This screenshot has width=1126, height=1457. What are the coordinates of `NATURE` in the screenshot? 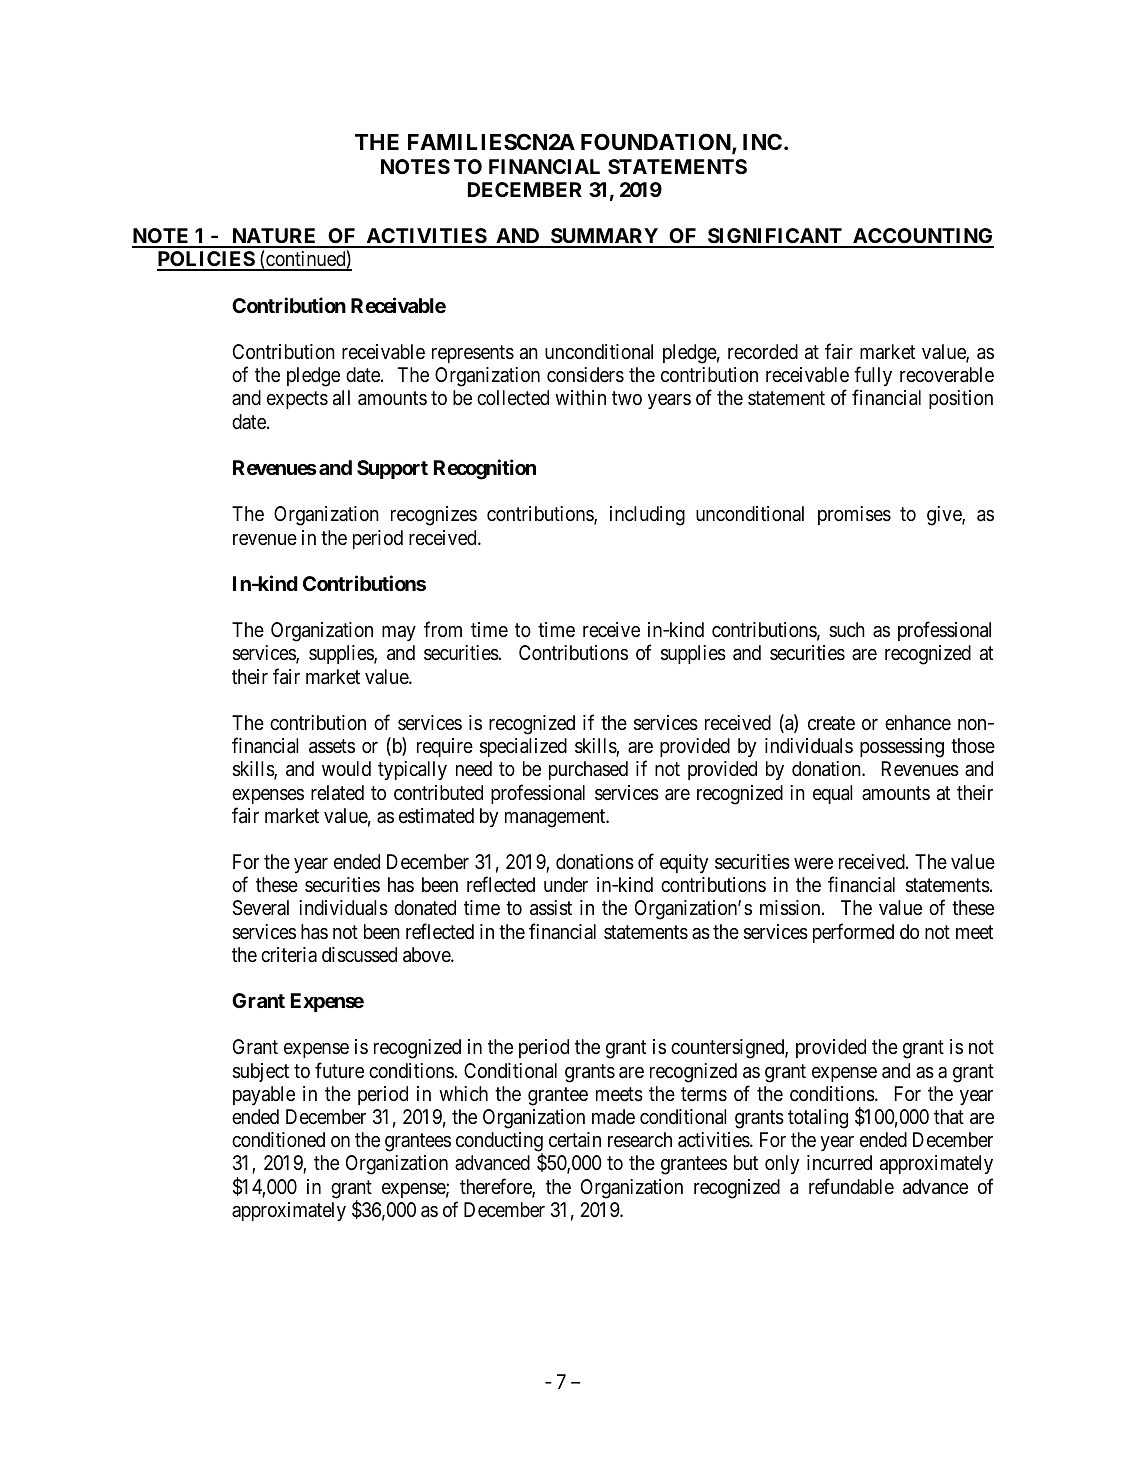 It's located at (274, 237).
